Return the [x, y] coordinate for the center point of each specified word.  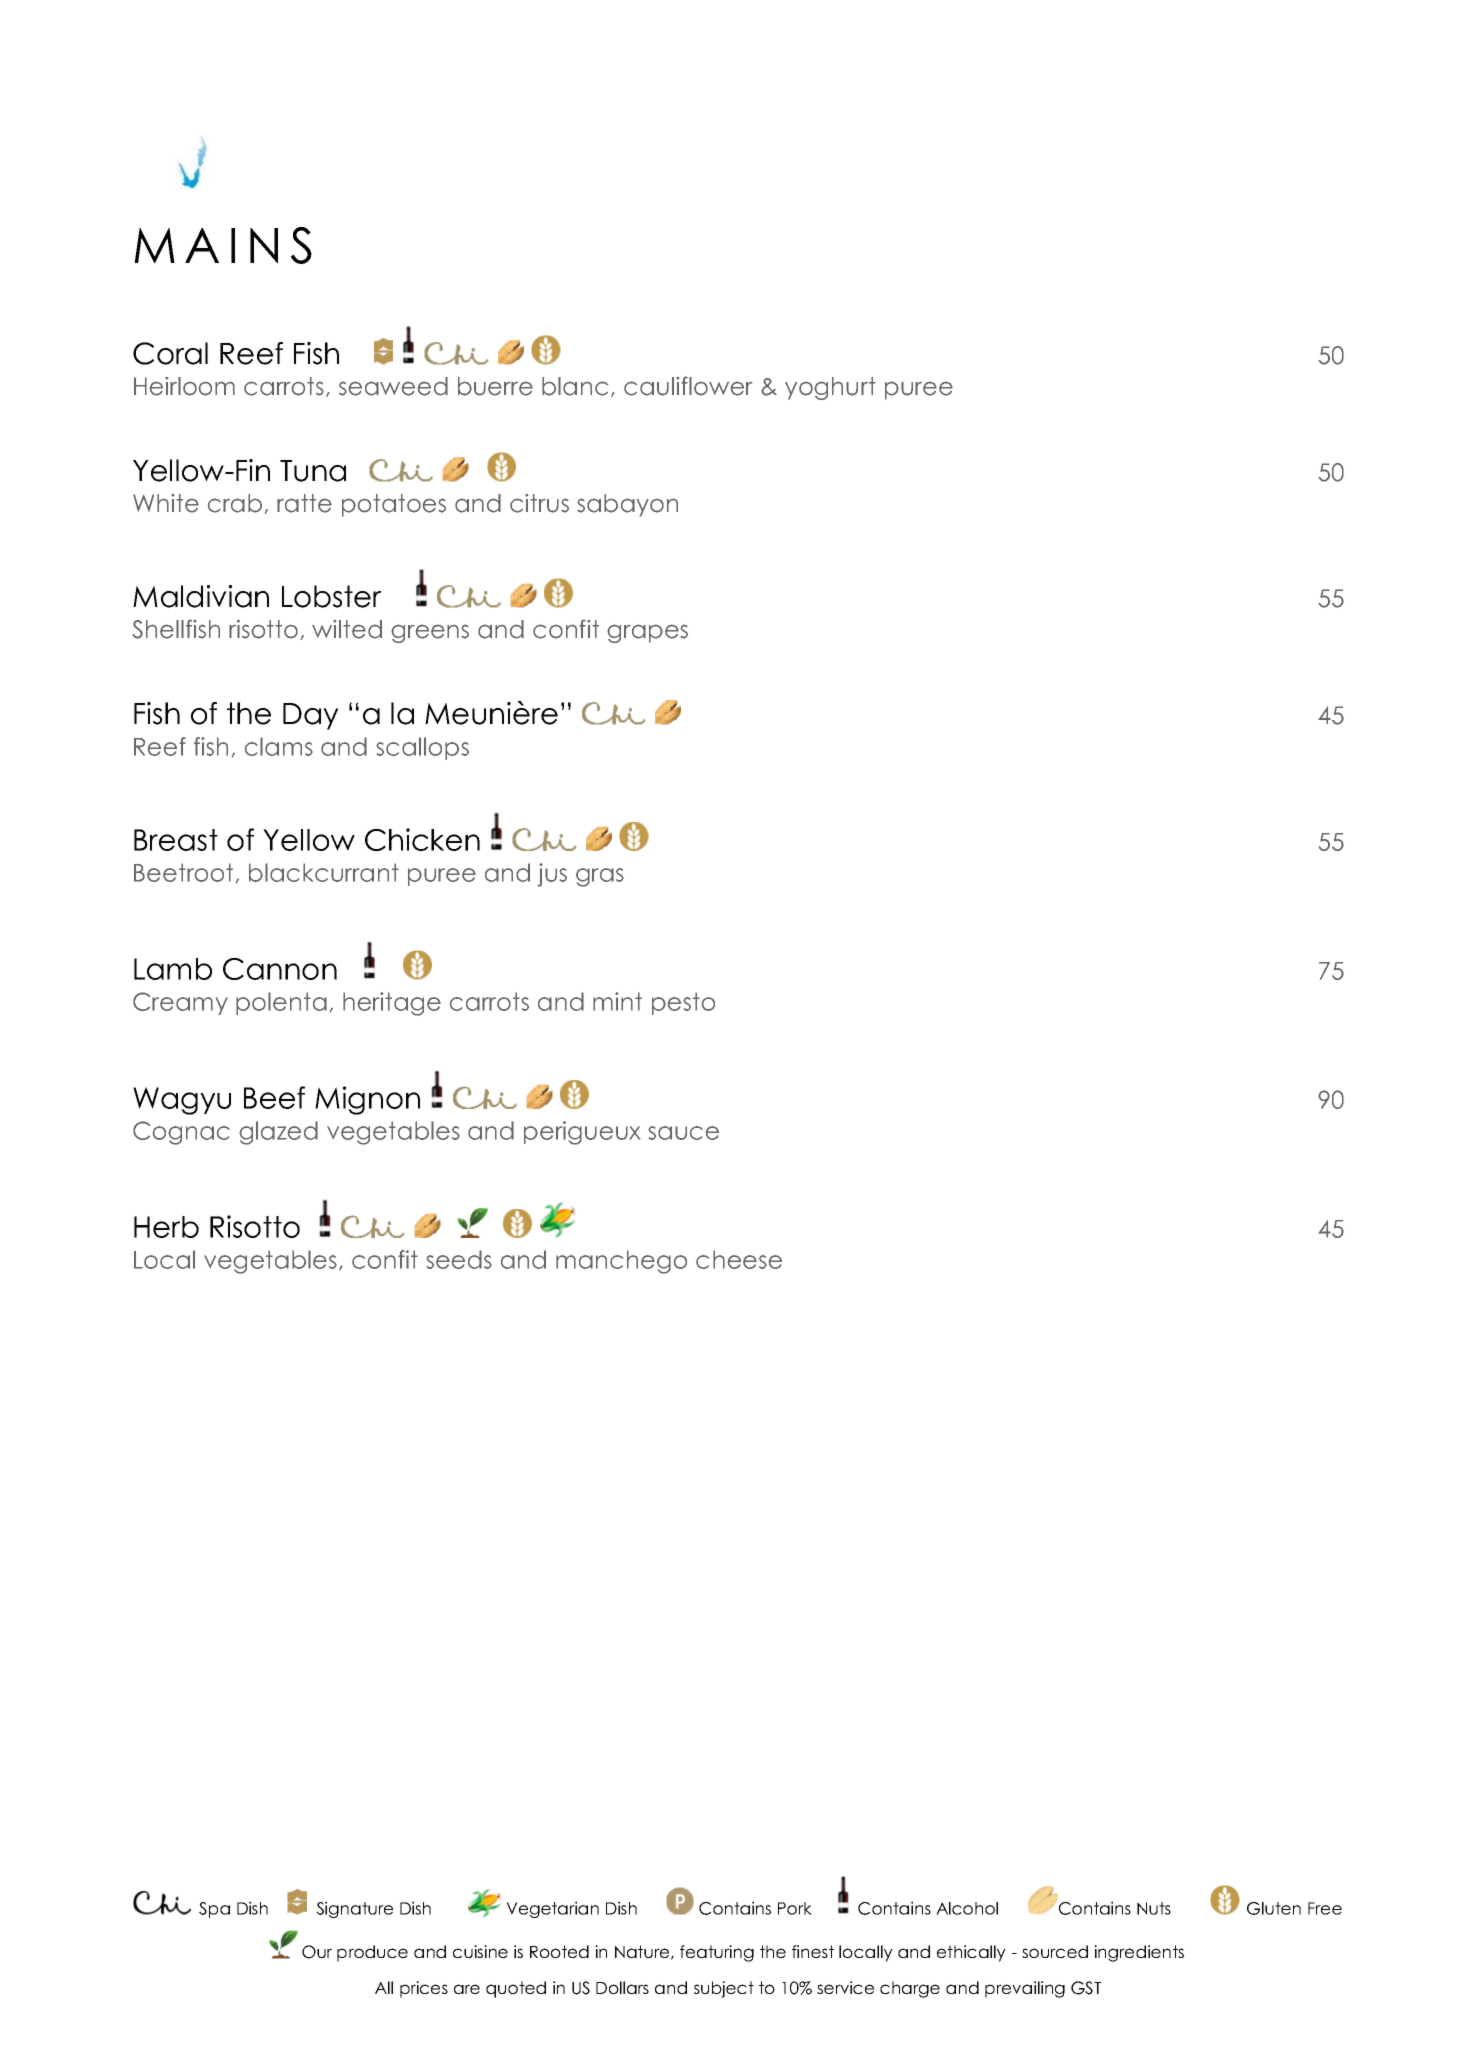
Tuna [313, 471]
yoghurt [830, 388]
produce [372, 1953]
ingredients [1139, 1953]
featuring [717, 1953]
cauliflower [688, 386]
